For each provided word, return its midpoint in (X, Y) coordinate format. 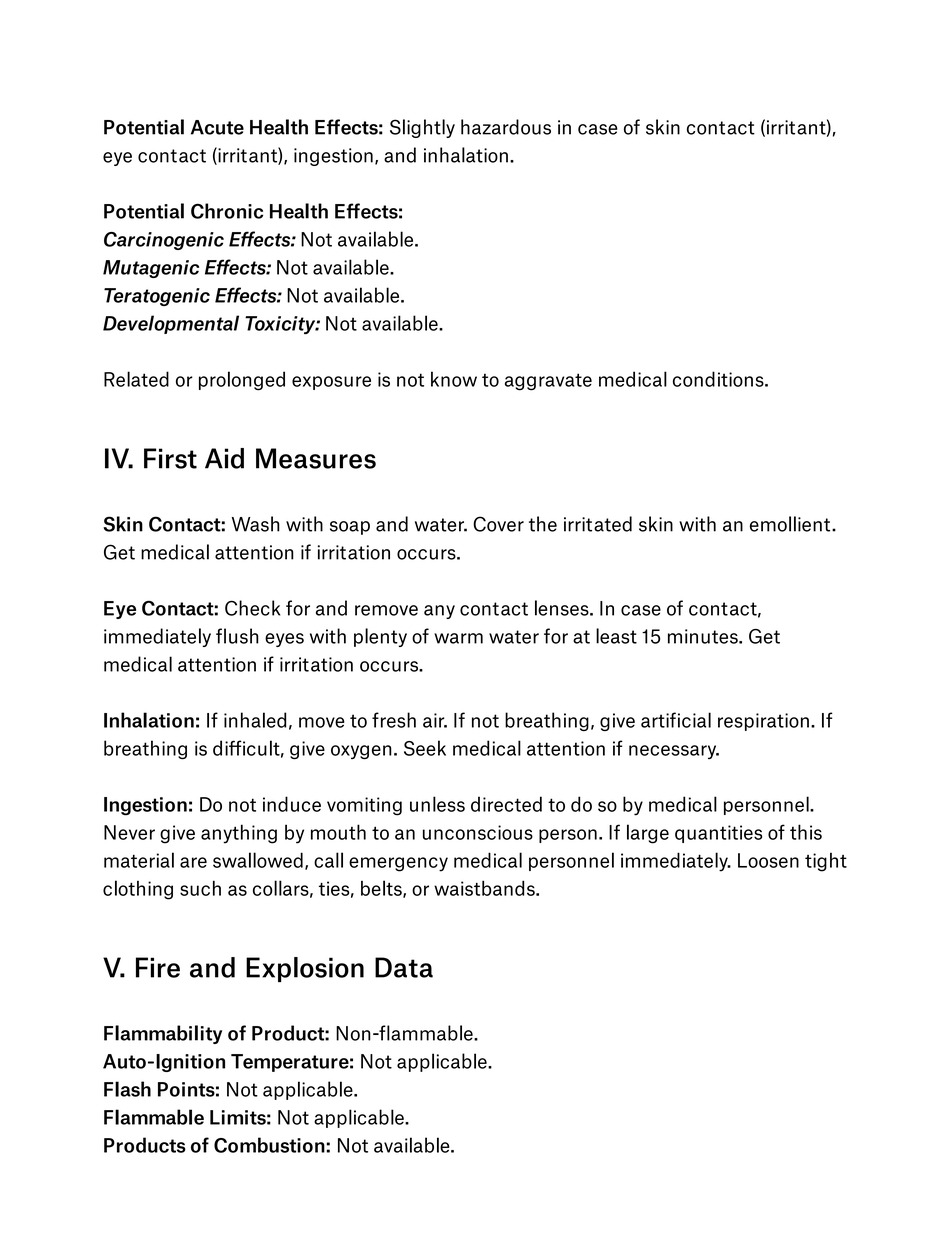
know (454, 379)
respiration (763, 722)
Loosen (768, 860)
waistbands (485, 888)
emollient (791, 524)
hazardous (506, 127)
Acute (217, 127)
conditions (719, 379)
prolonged (242, 381)
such (200, 888)
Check (252, 608)
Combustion (270, 1145)
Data (404, 967)
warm (458, 638)
